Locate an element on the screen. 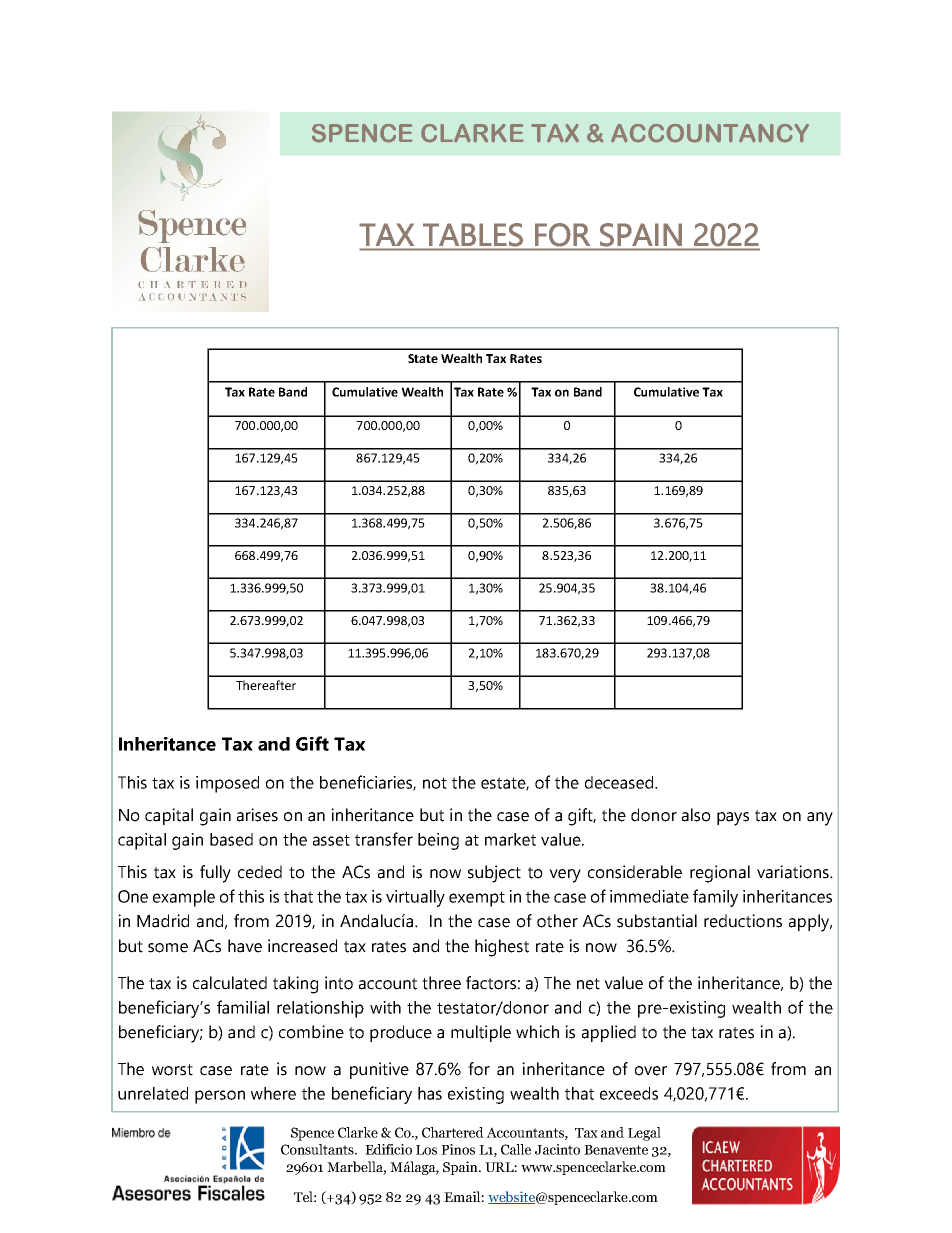 Image resolution: width=952 pixels, height=1233 pixels. Thereafter is located at coordinates (266, 685).
